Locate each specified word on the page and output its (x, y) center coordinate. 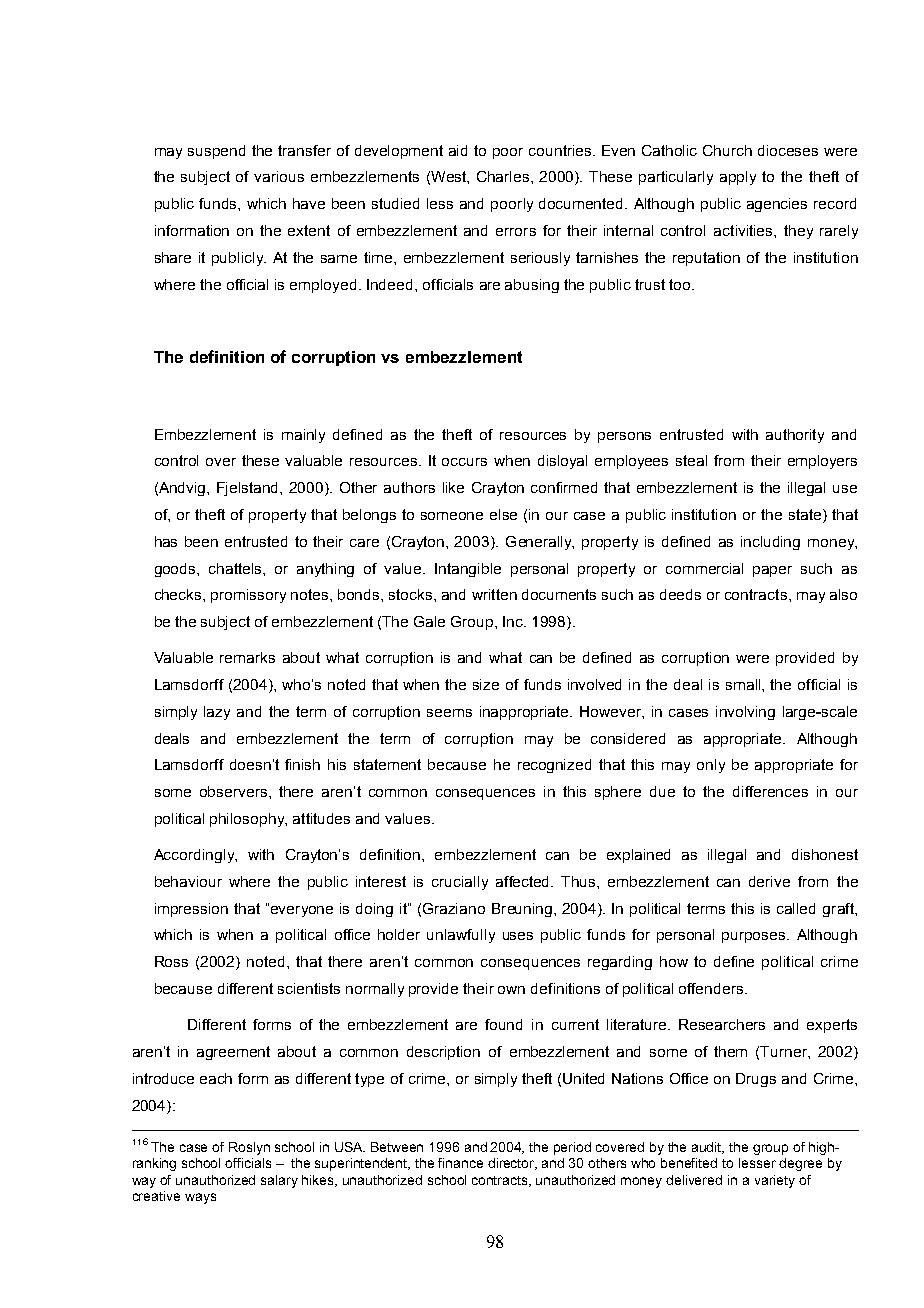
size (486, 684)
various (279, 176)
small (744, 684)
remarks (247, 657)
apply (738, 178)
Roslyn (249, 1148)
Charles (504, 176)
